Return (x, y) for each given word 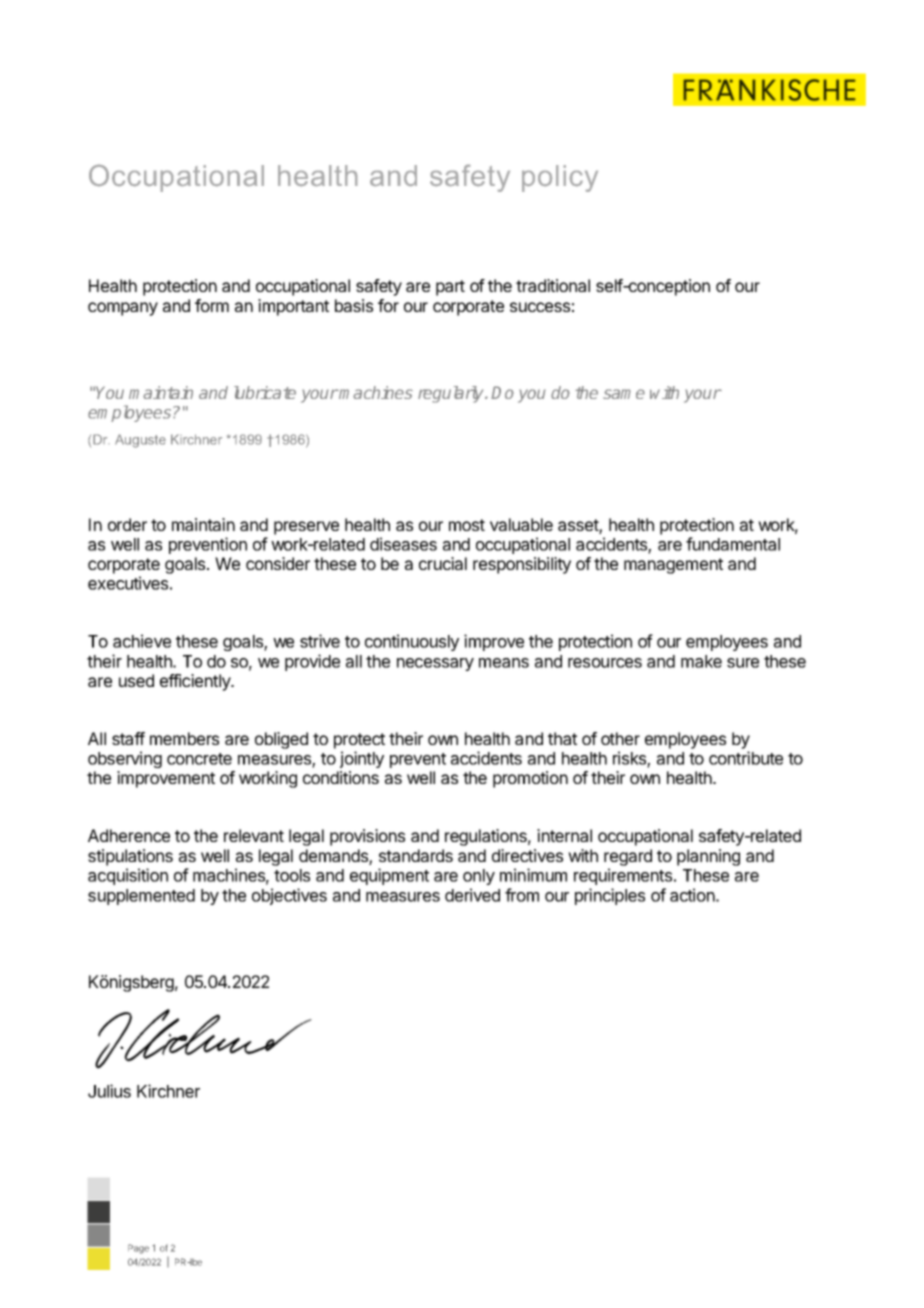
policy (560, 178)
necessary (435, 664)
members (184, 738)
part (450, 288)
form (212, 305)
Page (138, 1249)
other (620, 738)
